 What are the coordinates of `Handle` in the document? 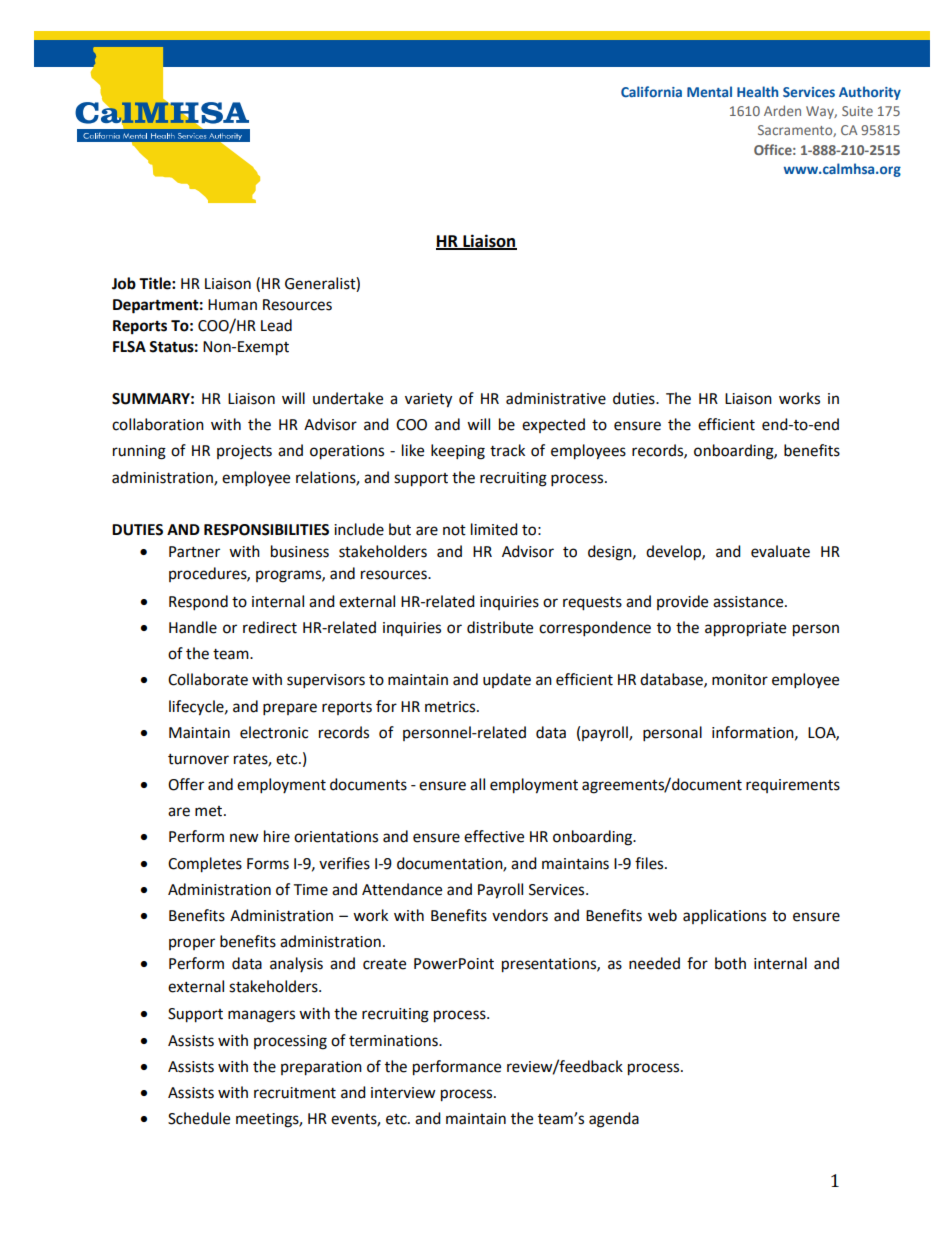 It's located at (193, 627).
